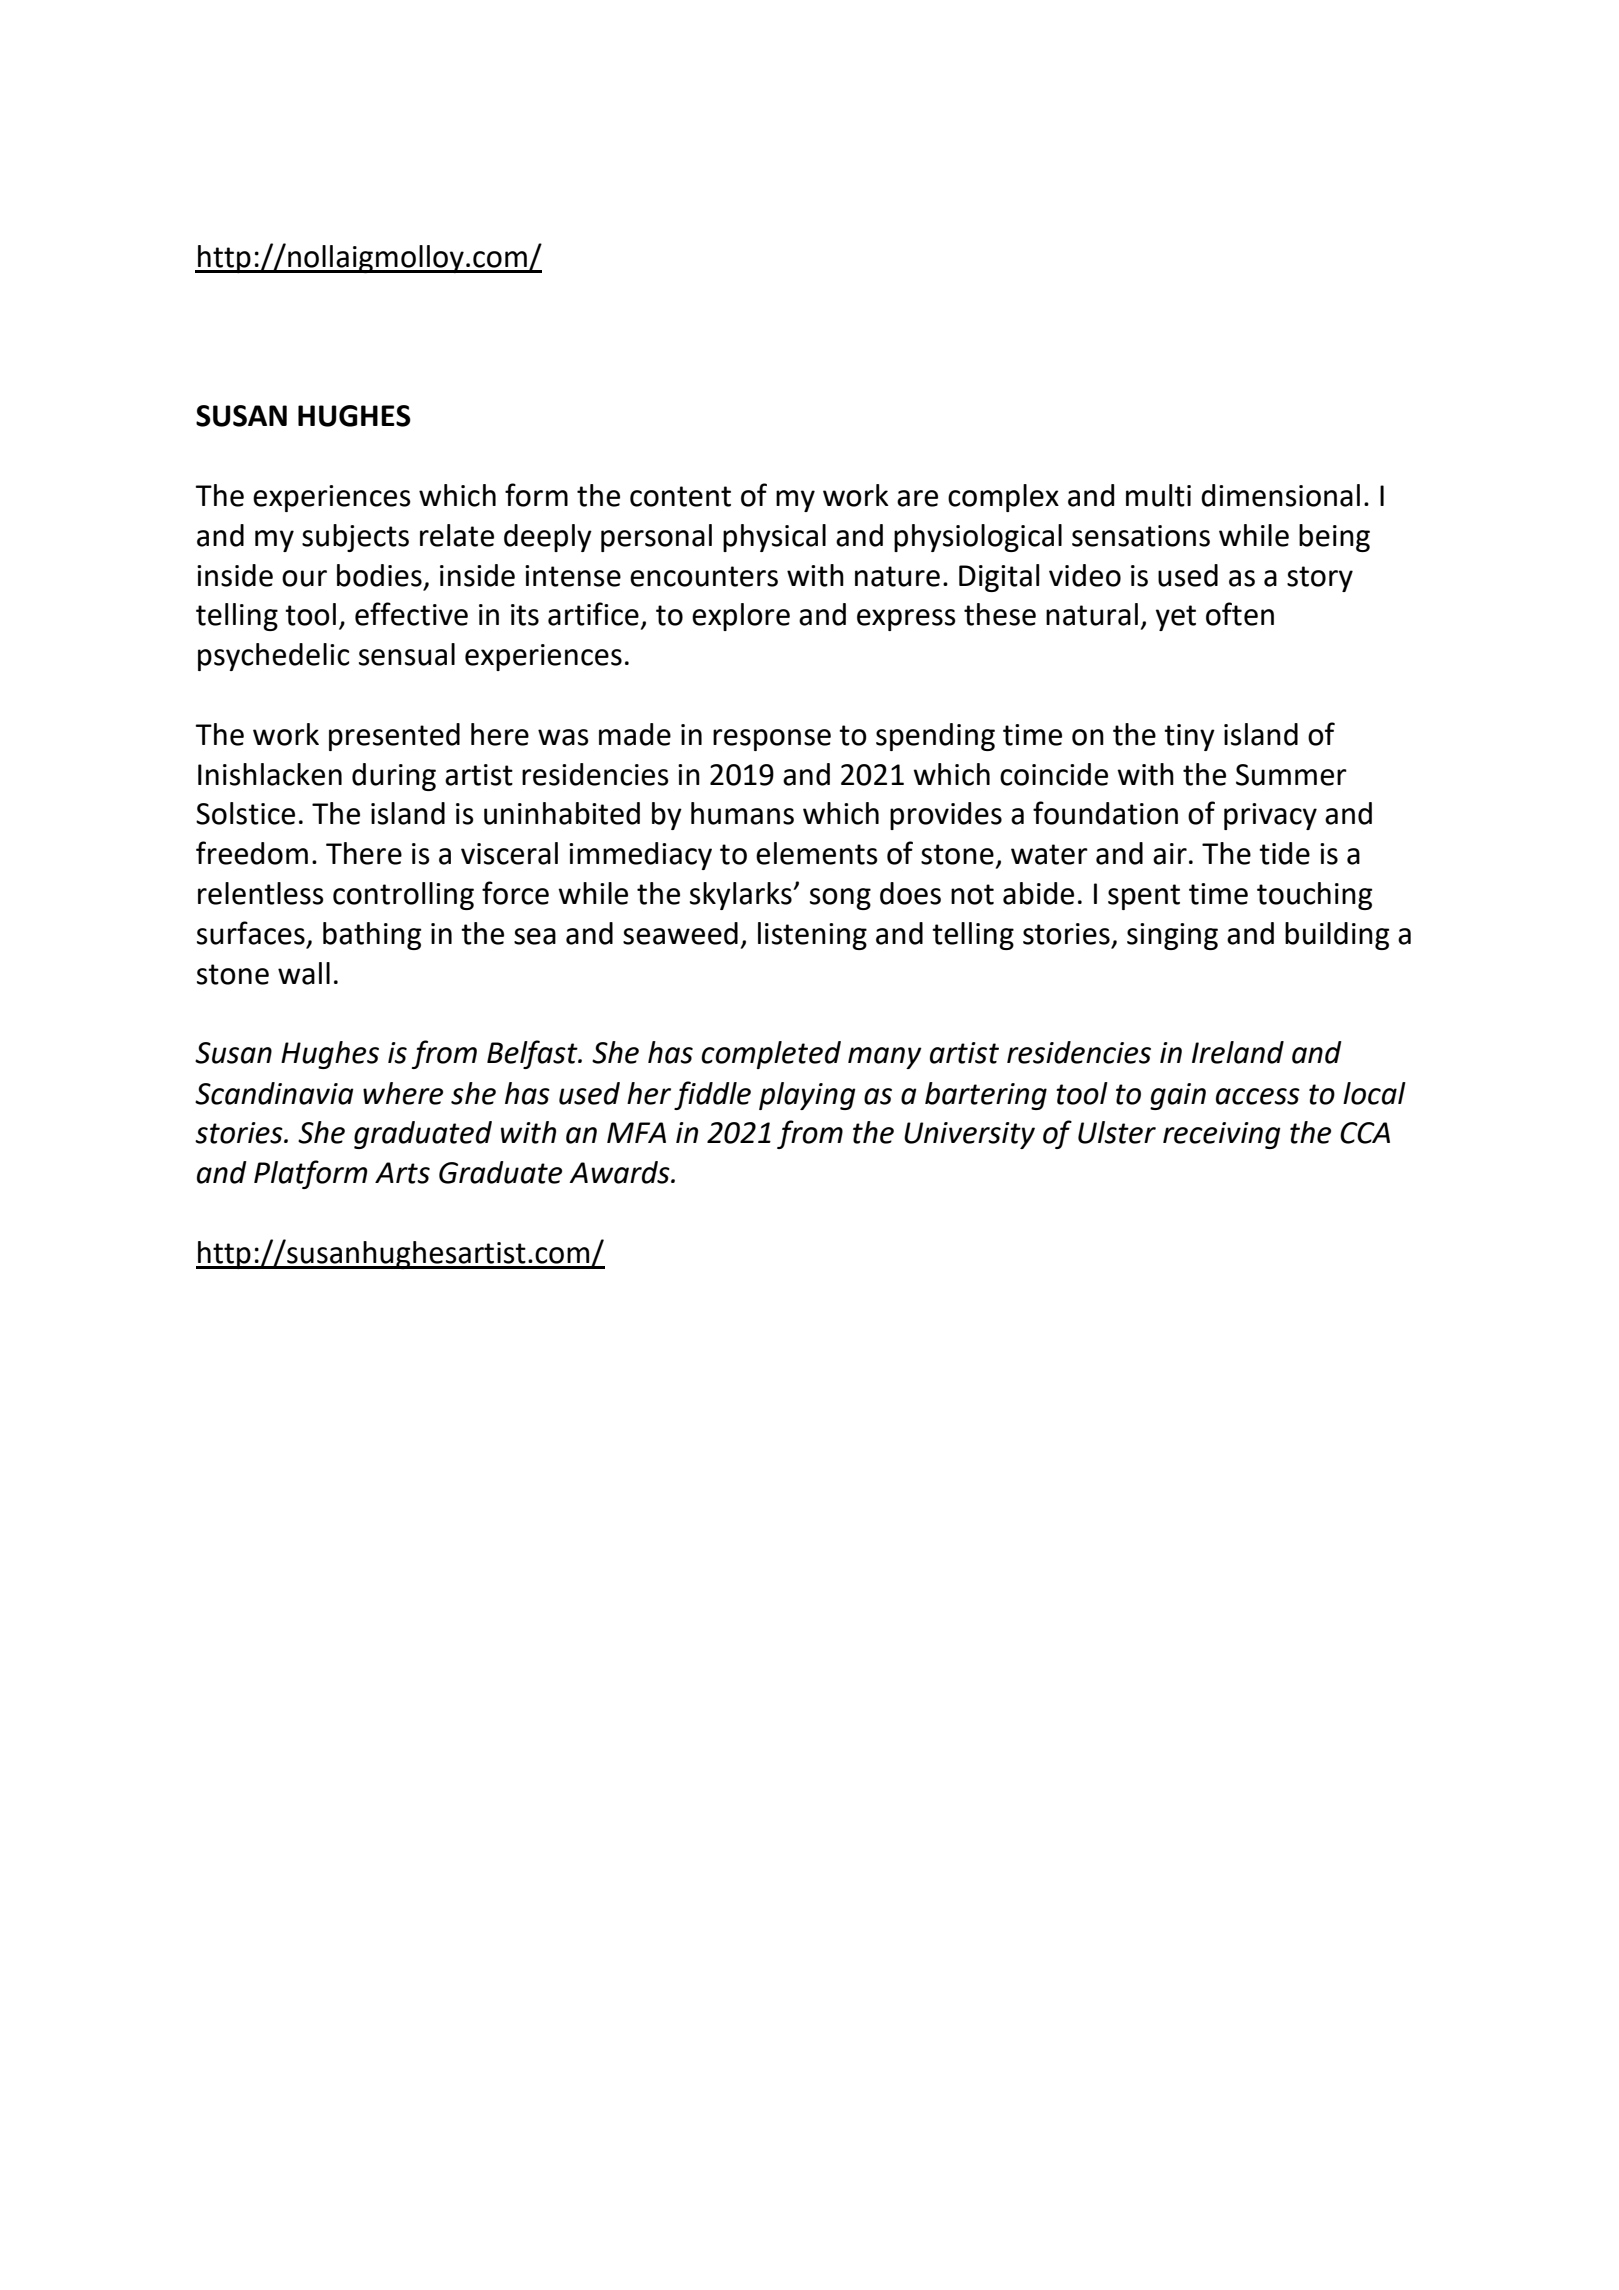 The image size is (1619, 2290). Describe the element at coordinates (1222, 1135) in the screenshot. I see `receiving` at that location.
